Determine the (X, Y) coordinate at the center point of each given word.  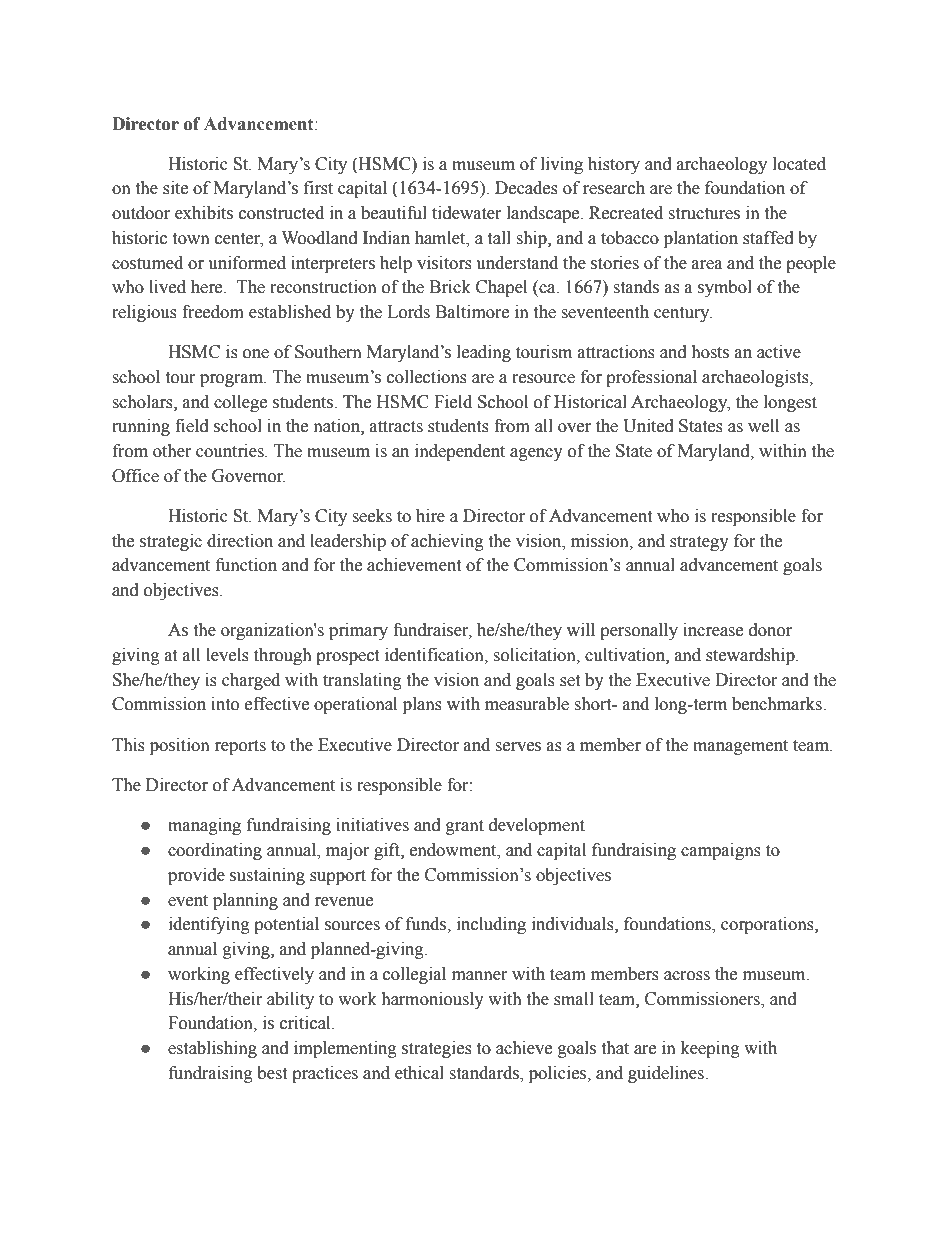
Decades (526, 188)
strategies (437, 1049)
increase (713, 630)
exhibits (204, 213)
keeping (710, 1049)
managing (204, 826)
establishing (212, 1049)
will (581, 629)
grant (465, 827)
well (763, 426)
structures (704, 214)
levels (227, 655)
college (240, 403)
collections (427, 377)
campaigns (721, 851)
